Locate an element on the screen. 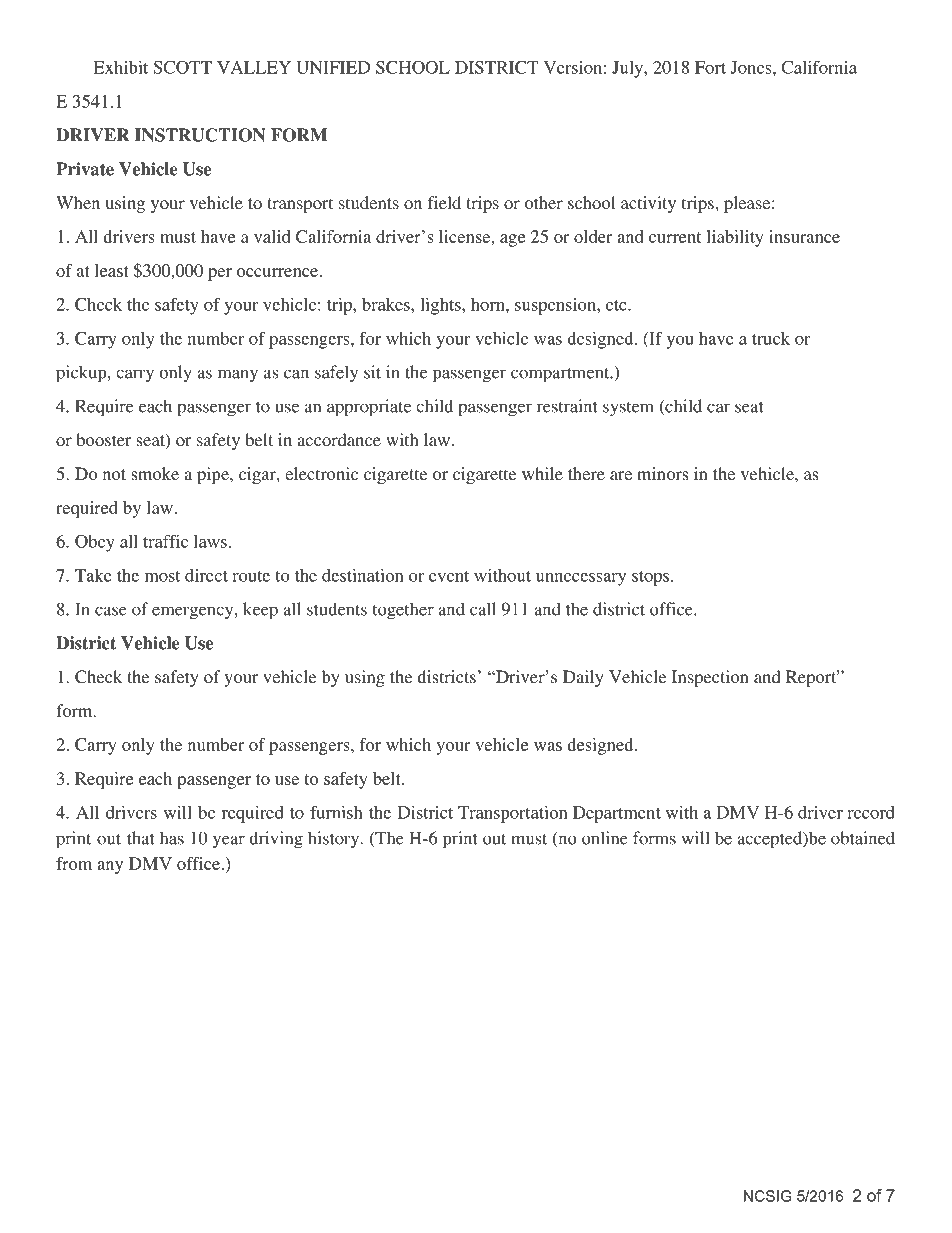  most is located at coordinates (163, 576).
